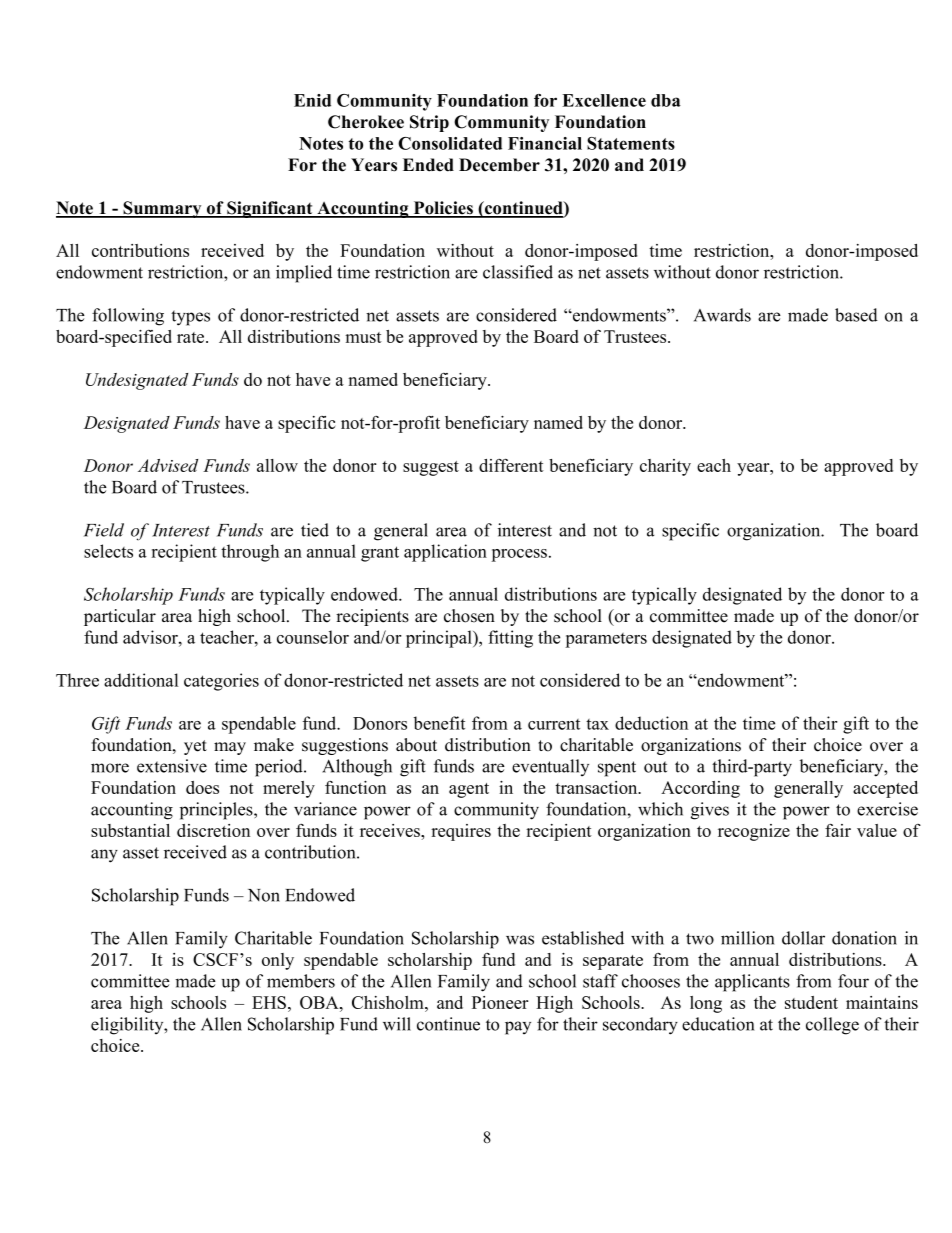 The height and width of the screenshot is (1233, 952). What do you see at coordinates (666, 100) in the screenshot?
I see `dba` at bounding box center [666, 100].
